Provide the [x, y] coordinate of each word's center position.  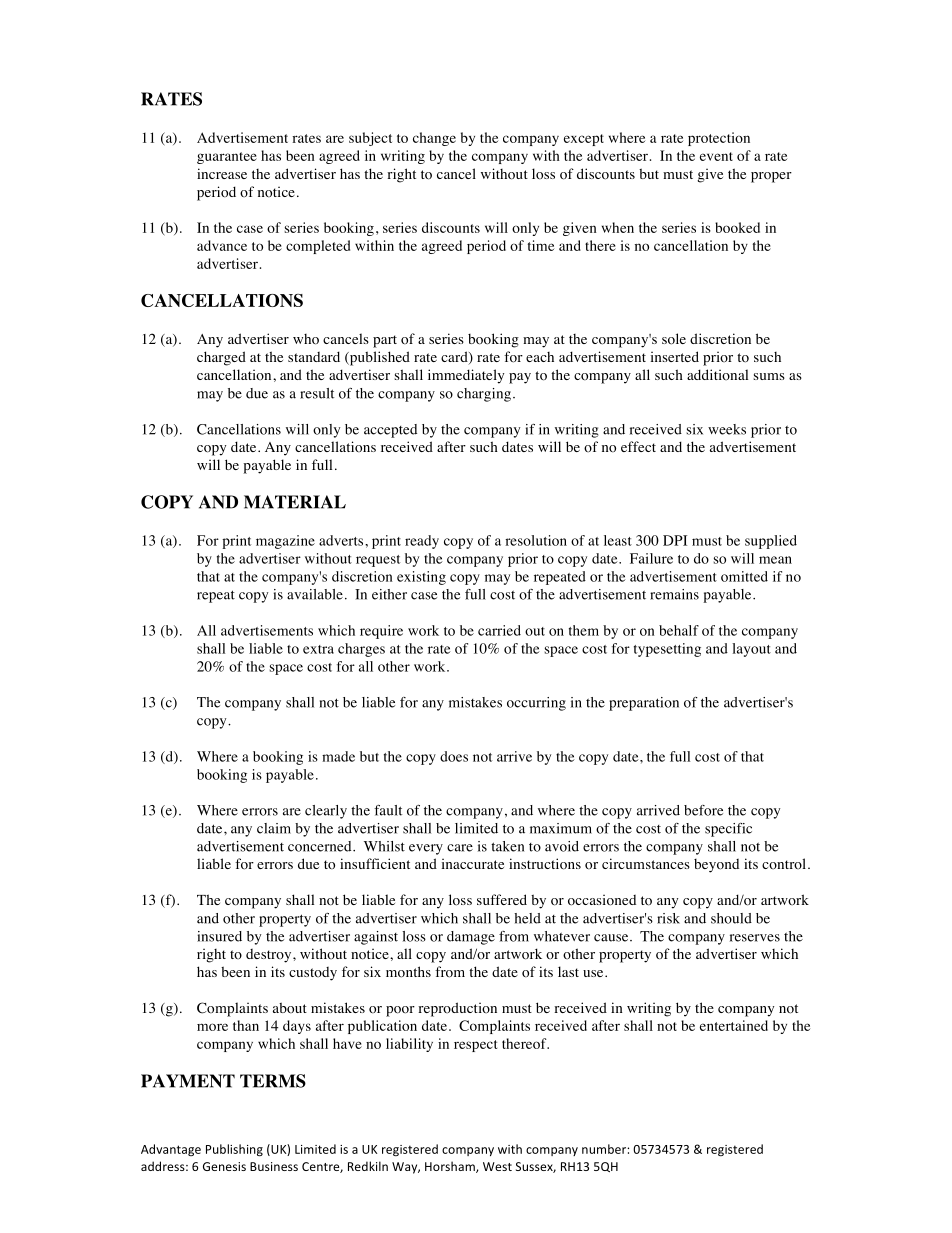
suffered [502, 899]
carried [499, 630]
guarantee [227, 158]
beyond [716, 866]
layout [751, 650]
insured [219, 936]
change [434, 139]
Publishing [234, 1150]
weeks [727, 429]
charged [221, 358]
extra [318, 649]
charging [484, 395]
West [497, 1166]
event [716, 156]
